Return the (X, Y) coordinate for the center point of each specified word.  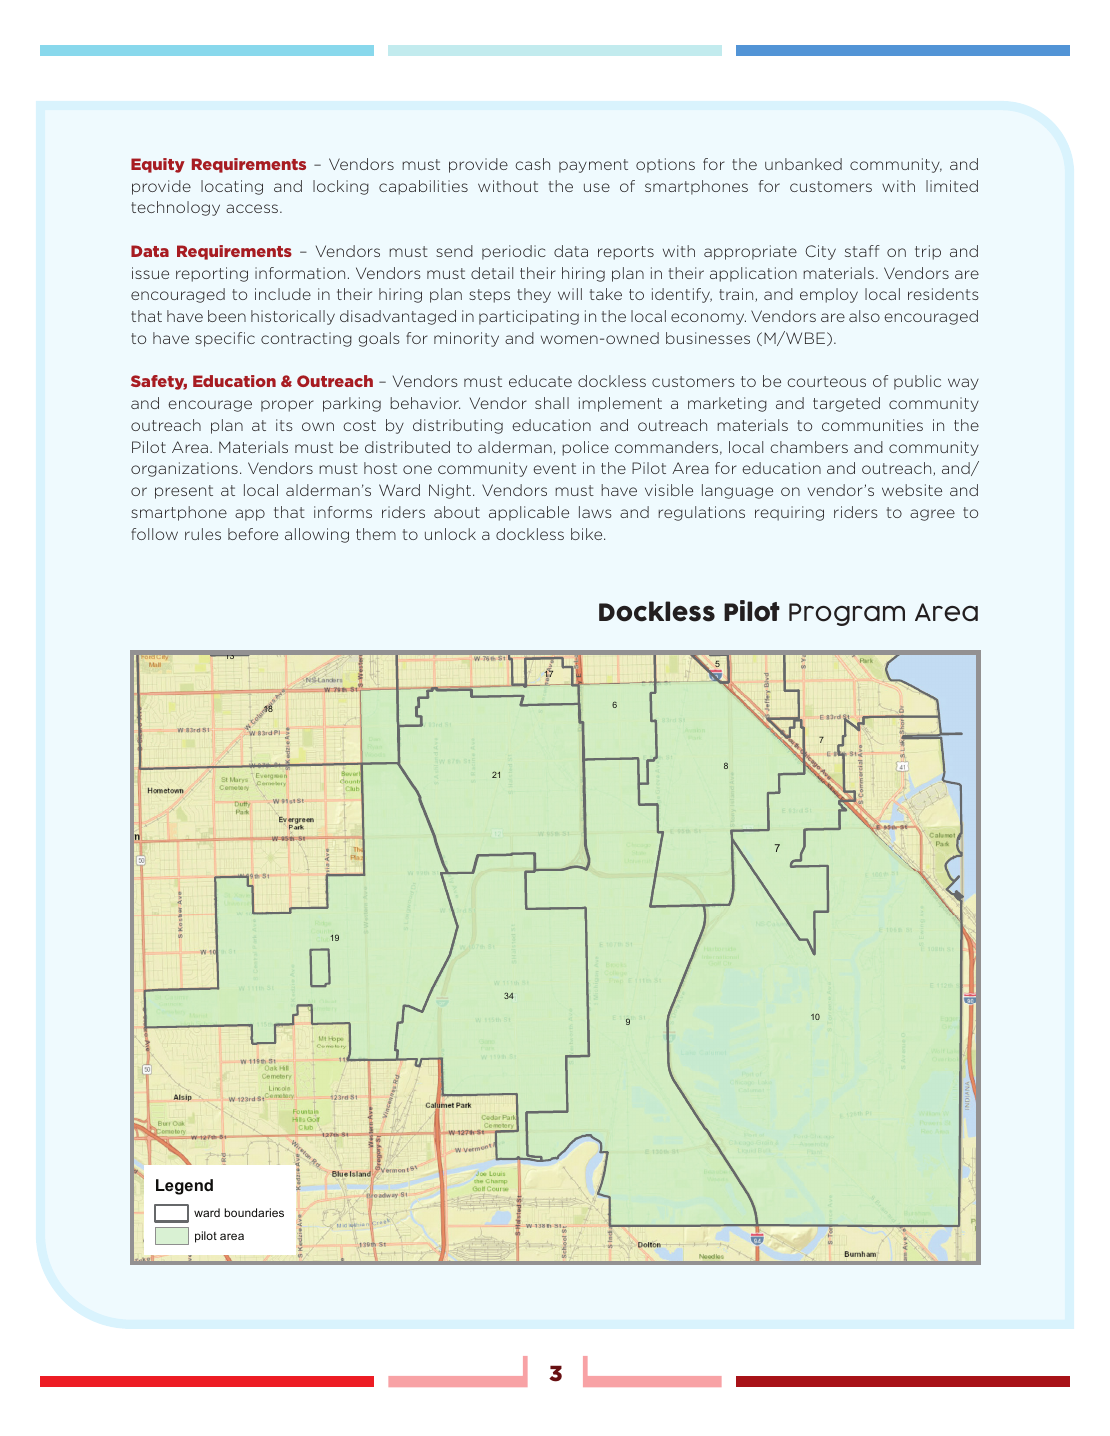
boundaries (254, 1212)
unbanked (803, 164)
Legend (184, 1187)
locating (232, 187)
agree (932, 515)
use (597, 187)
